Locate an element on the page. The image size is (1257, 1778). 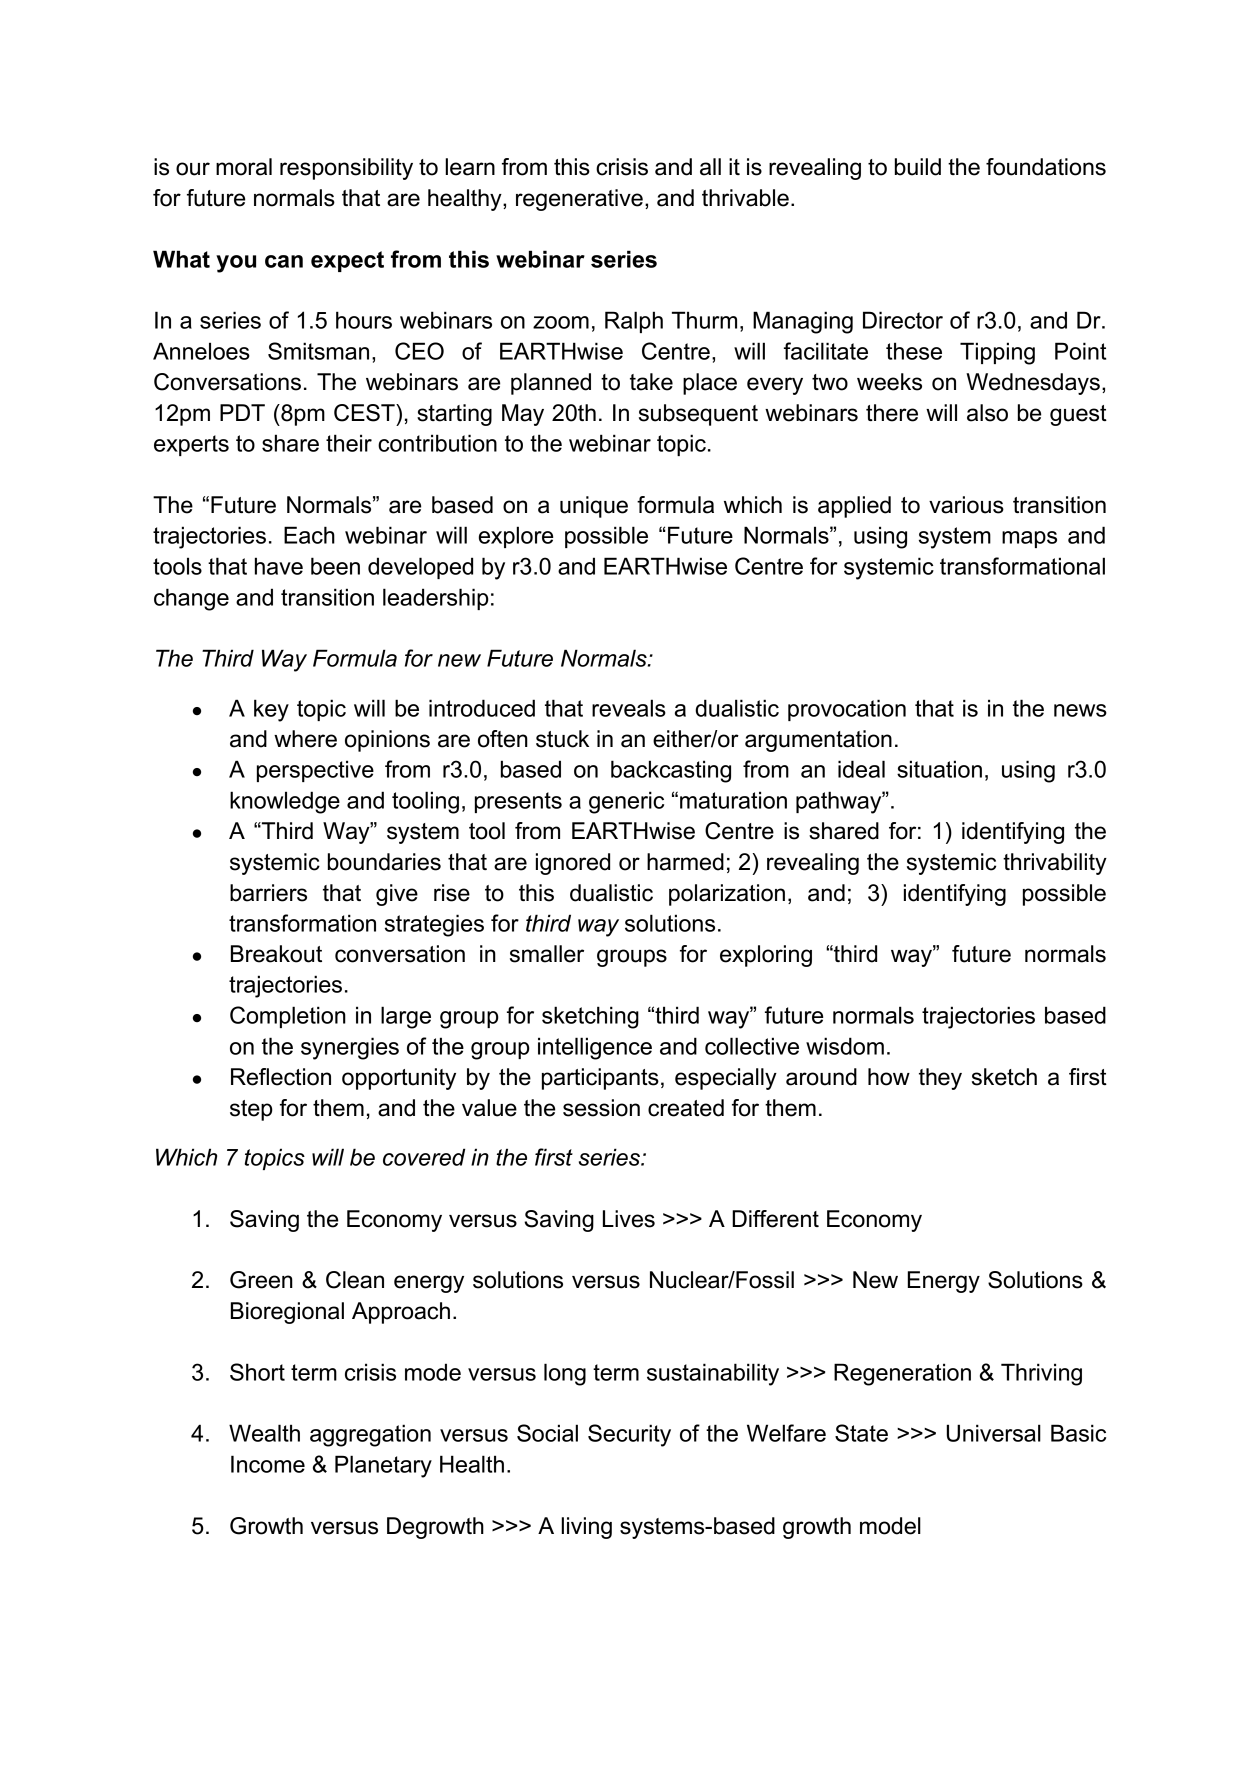
moral is located at coordinates (244, 167).
